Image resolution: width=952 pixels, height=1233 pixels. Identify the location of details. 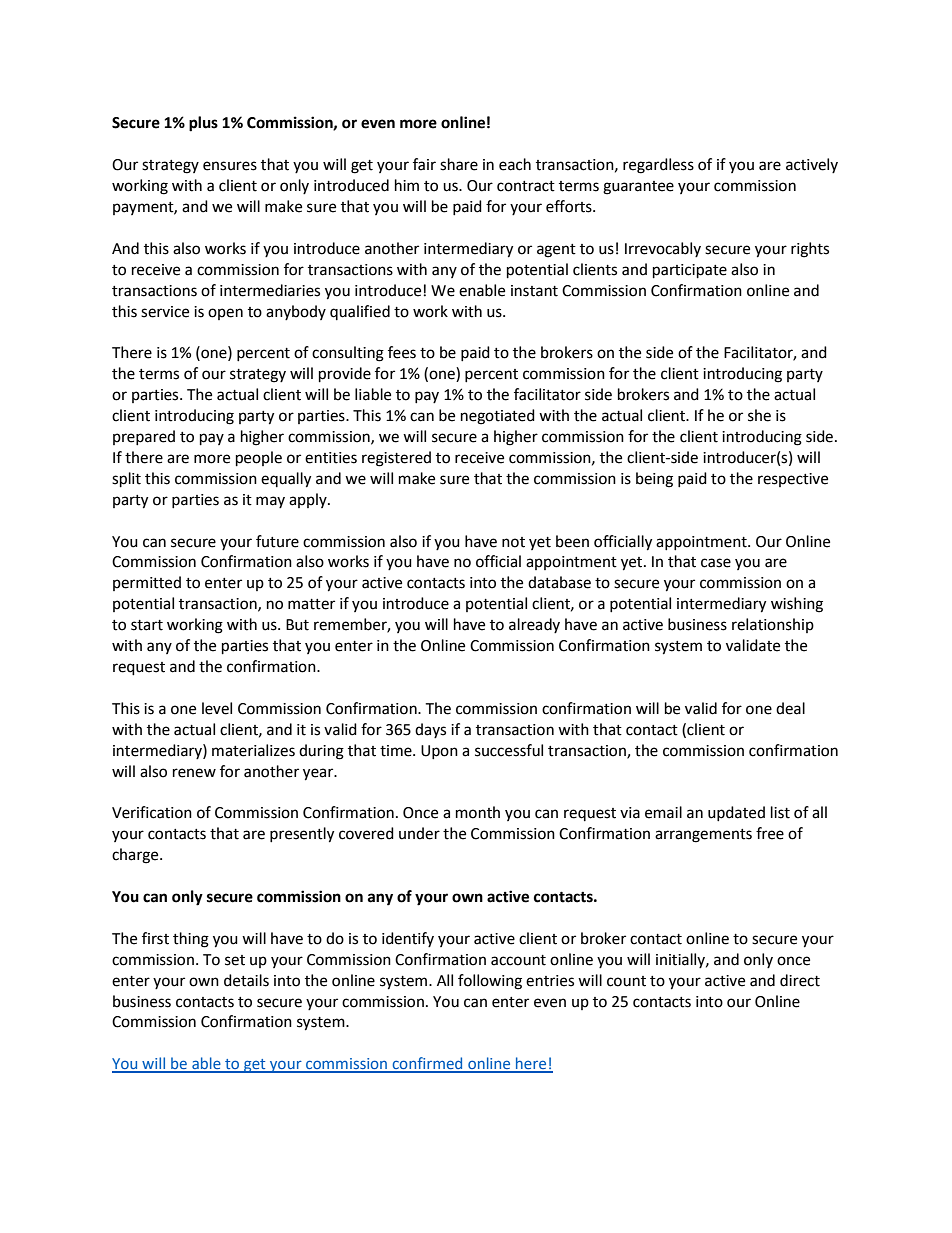
(246, 980).
